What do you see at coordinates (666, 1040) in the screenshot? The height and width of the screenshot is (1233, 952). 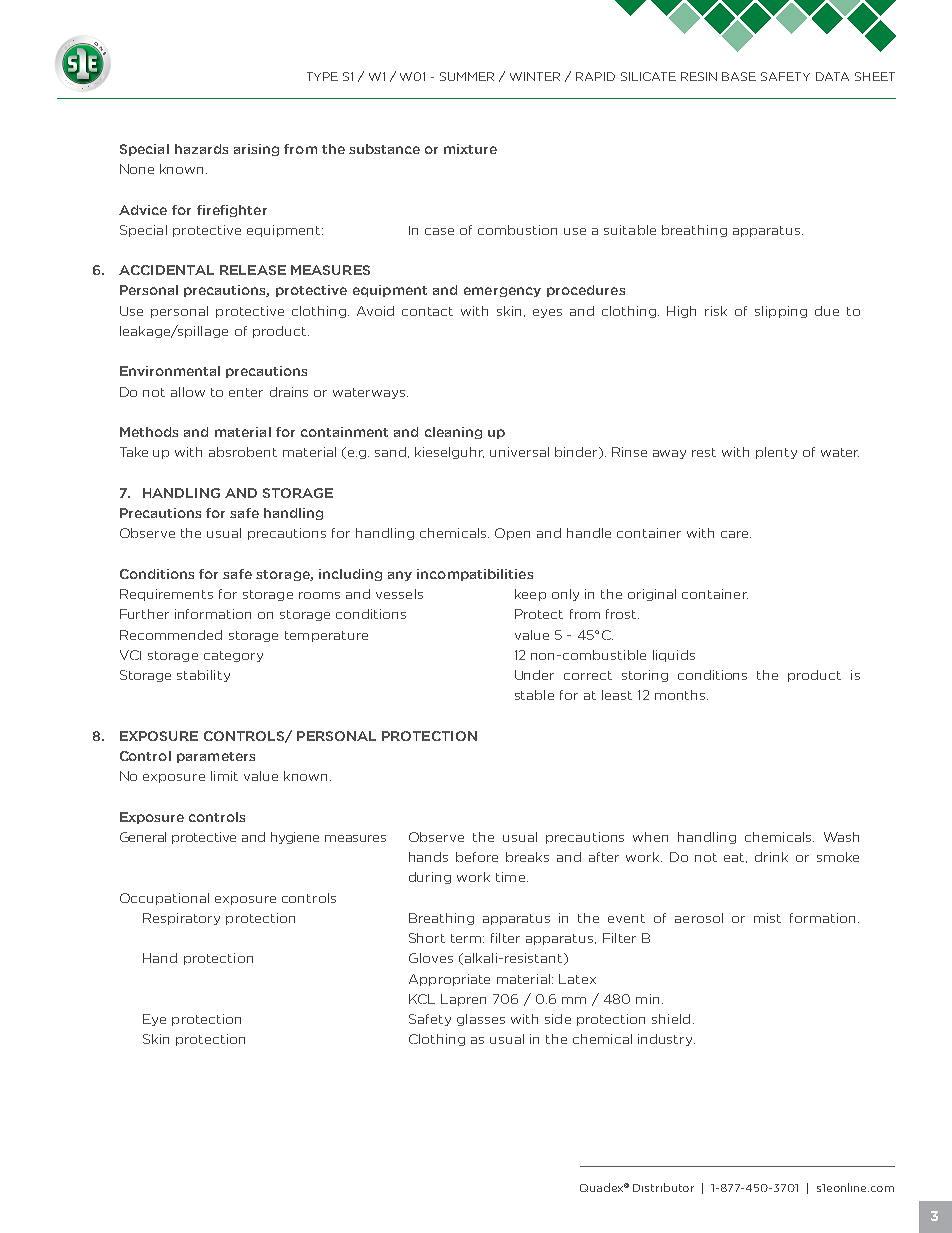 I see `industry` at bounding box center [666, 1040].
